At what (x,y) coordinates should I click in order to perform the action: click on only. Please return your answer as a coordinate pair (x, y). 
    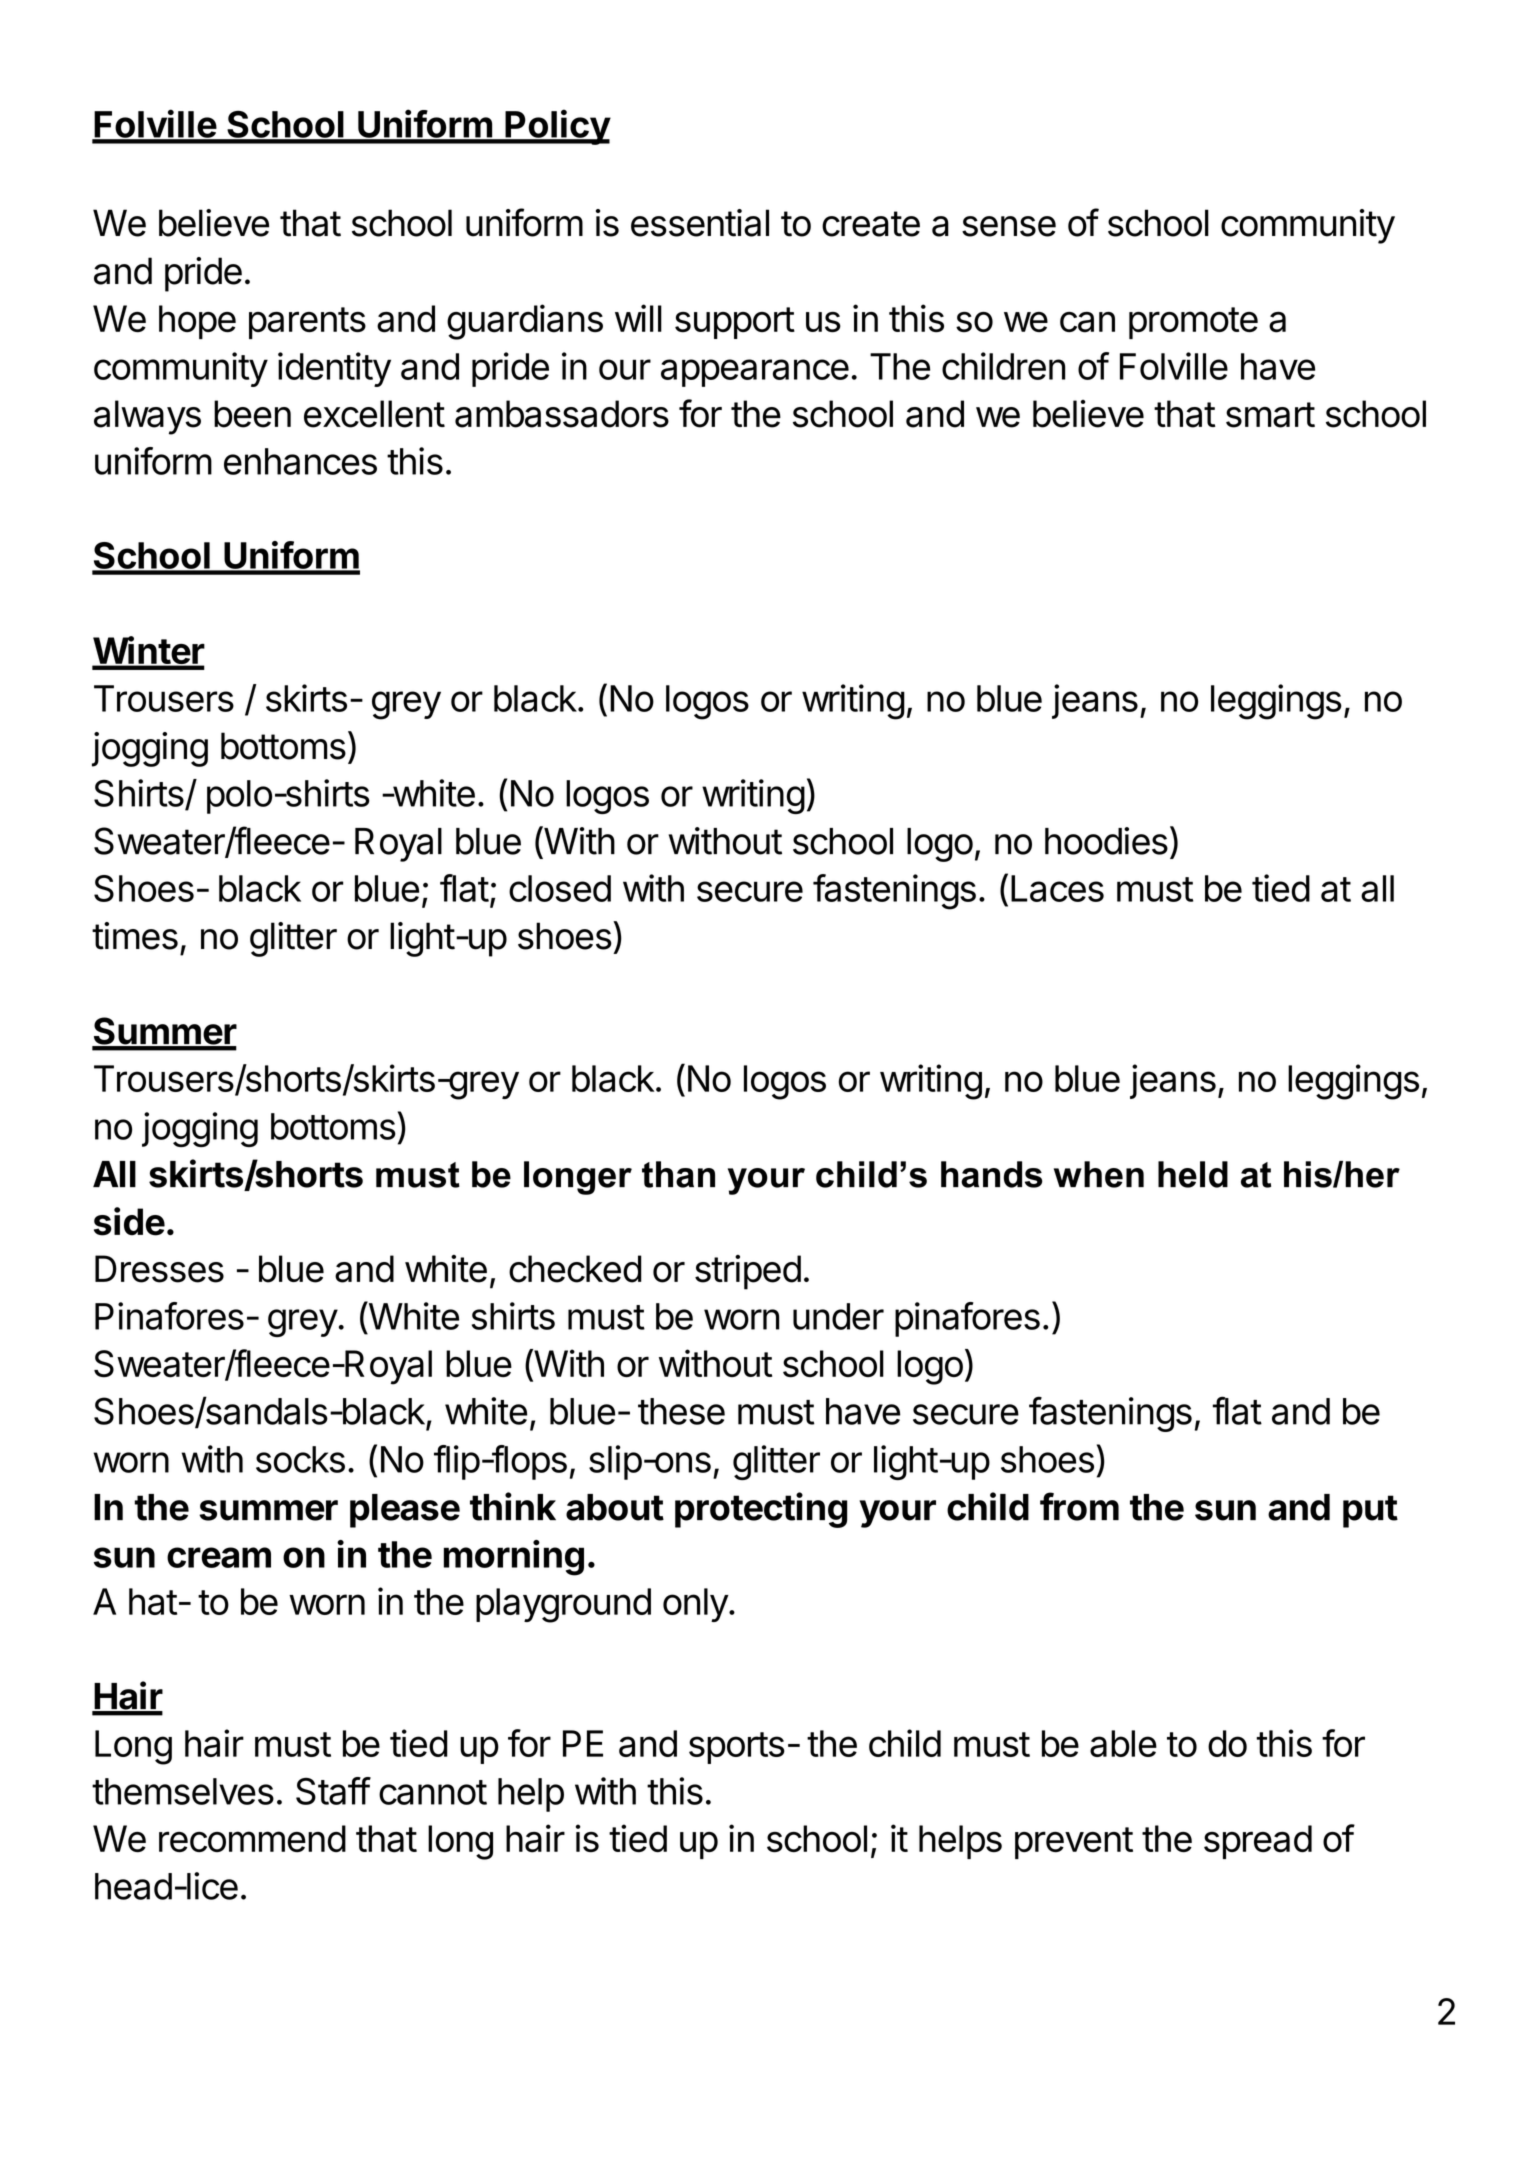
    Looking at the image, I should click on (696, 1605).
